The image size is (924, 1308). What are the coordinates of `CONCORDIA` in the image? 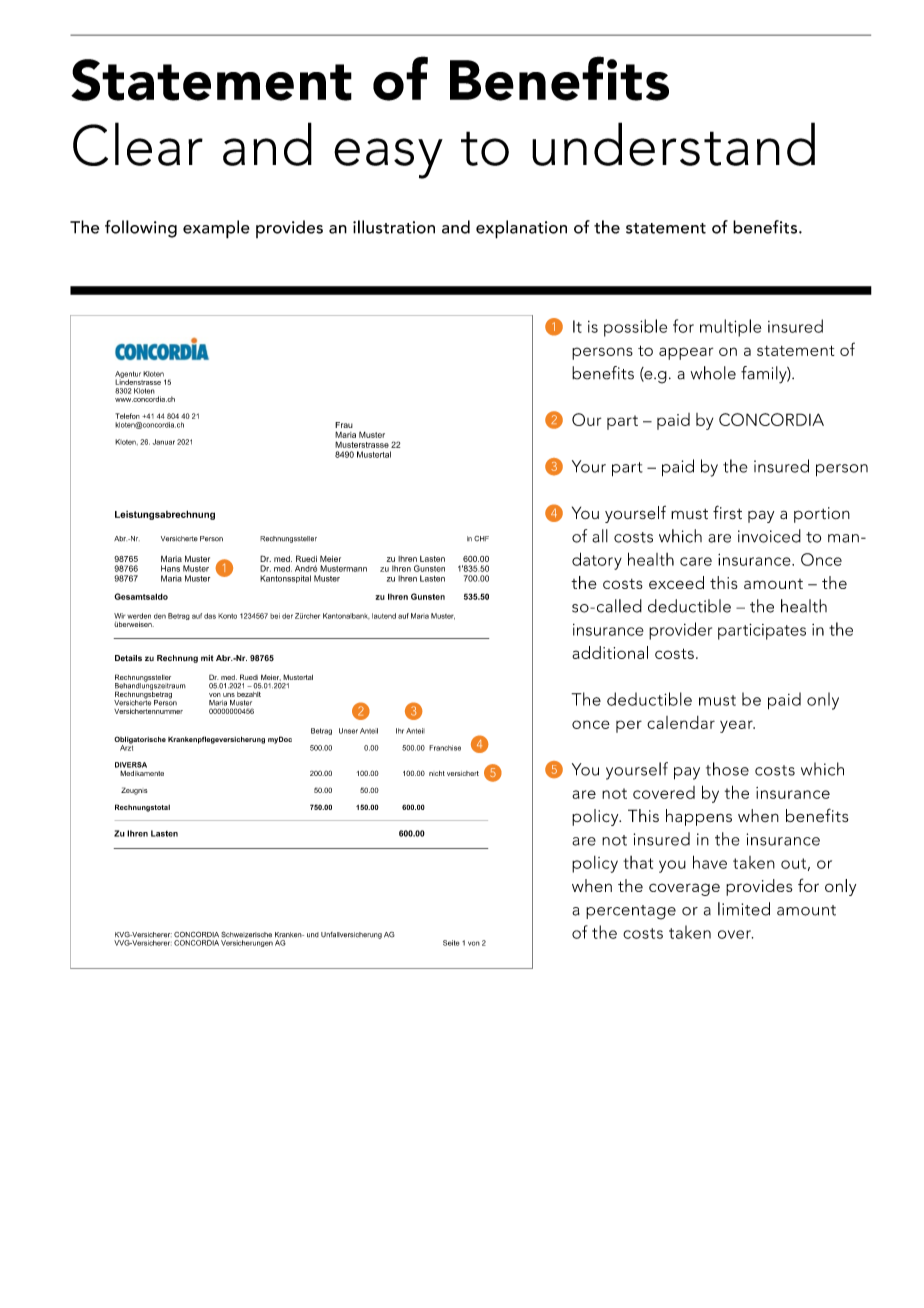 It's located at (771, 419).
